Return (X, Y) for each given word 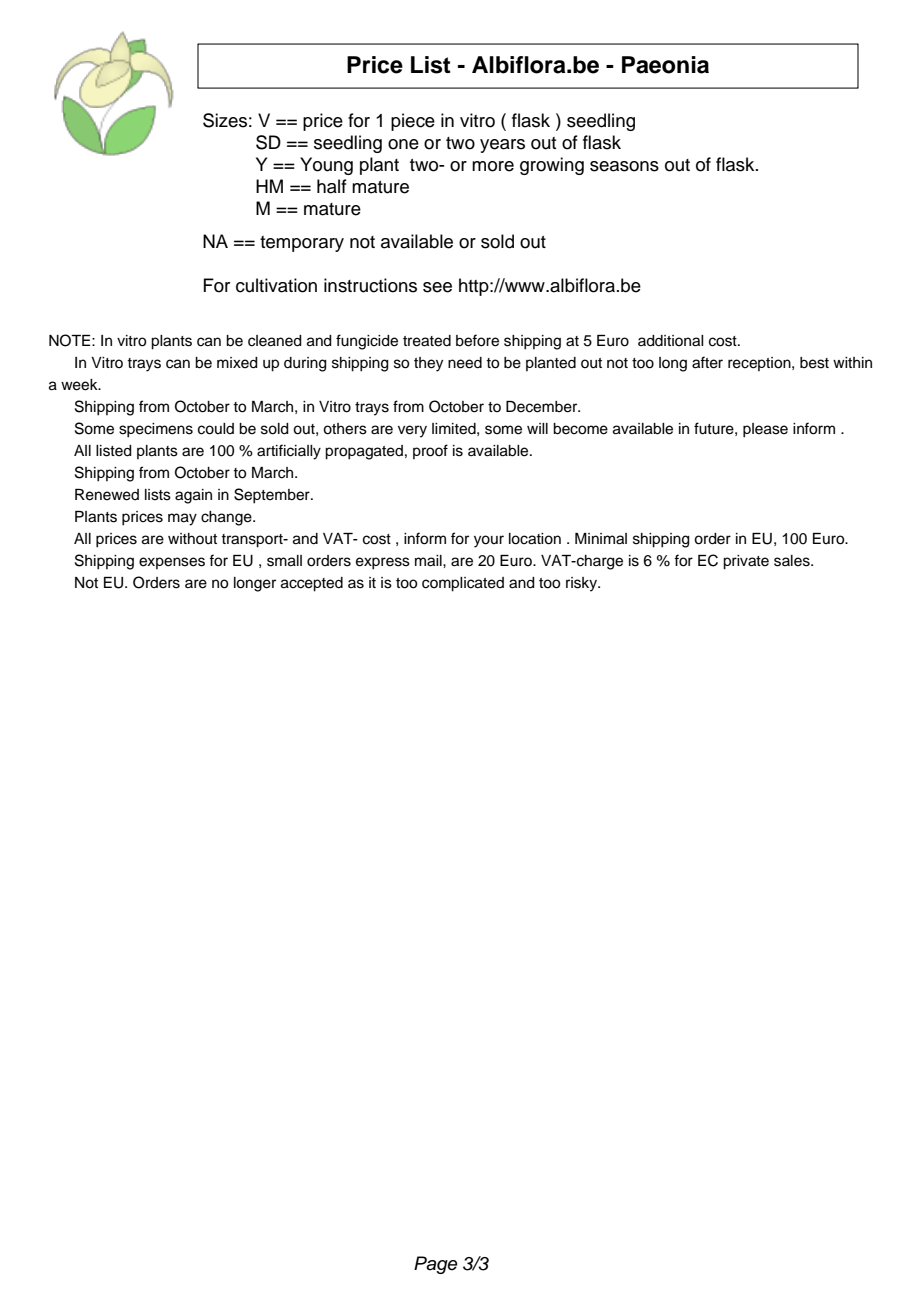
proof (430, 451)
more (493, 166)
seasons (624, 166)
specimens (156, 430)
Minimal (601, 539)
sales (793, 561)
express (383, 563)
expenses (172, 563)
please (765, 430)
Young (326, 166)
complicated (463, 584)
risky (582, 584)
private (746, 562)
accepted (312, 584)
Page (436, 1265)
